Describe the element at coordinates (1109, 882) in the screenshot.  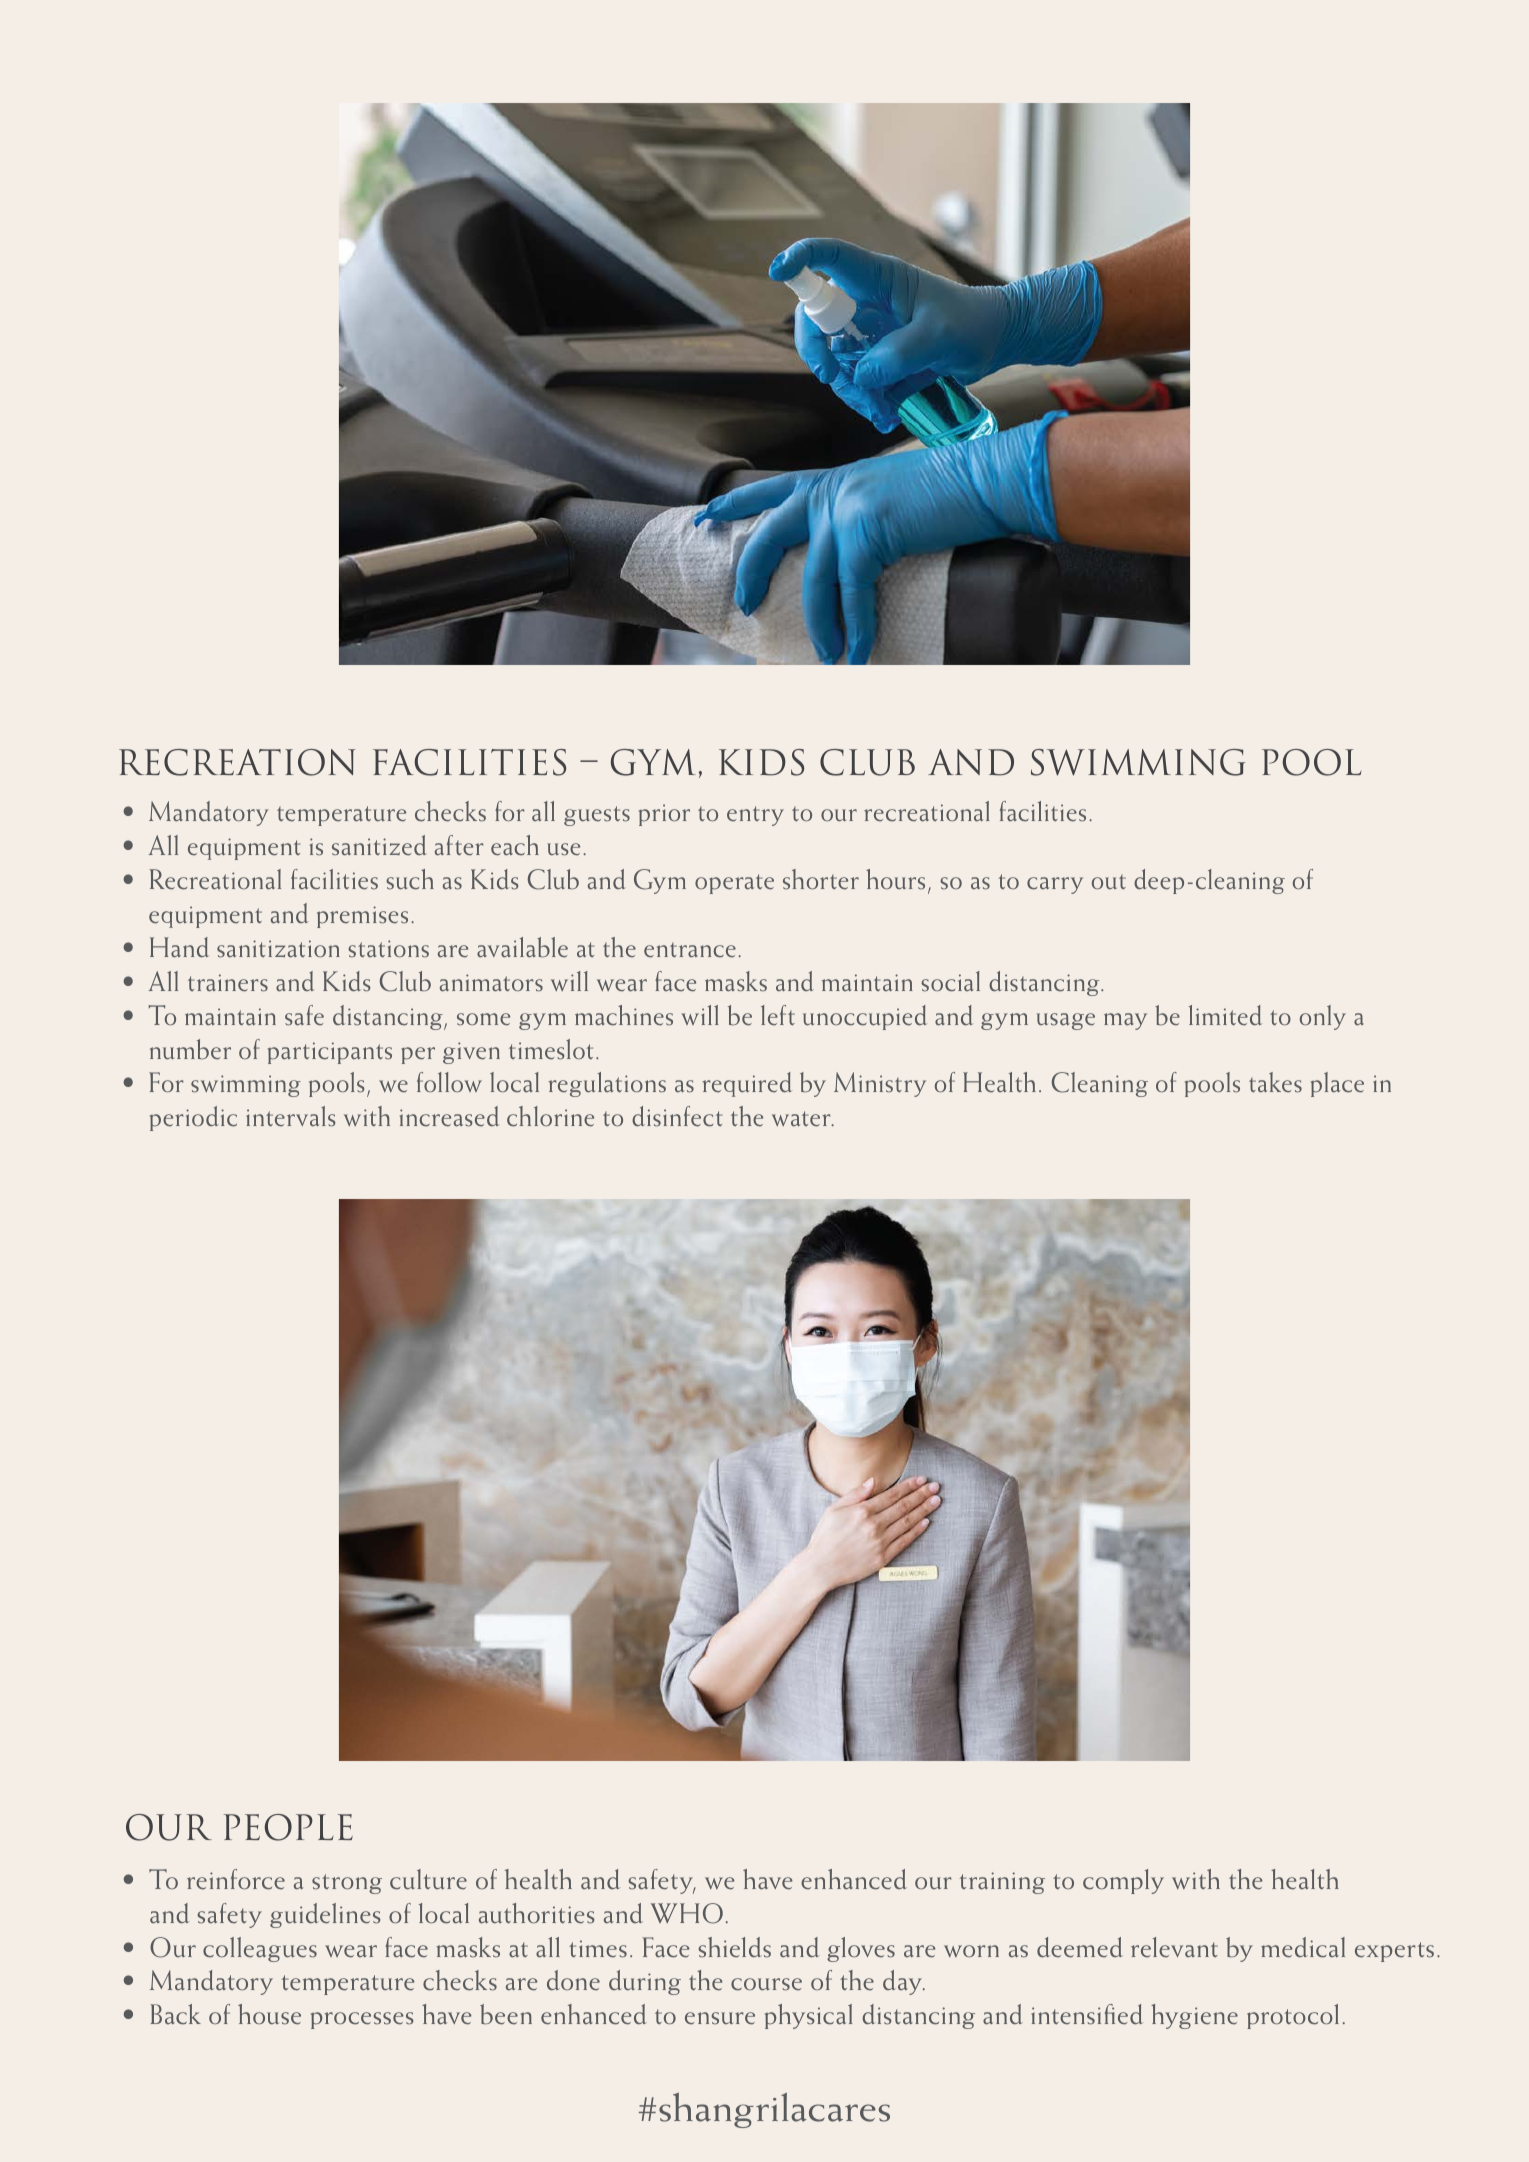
I see `out` at that location.
